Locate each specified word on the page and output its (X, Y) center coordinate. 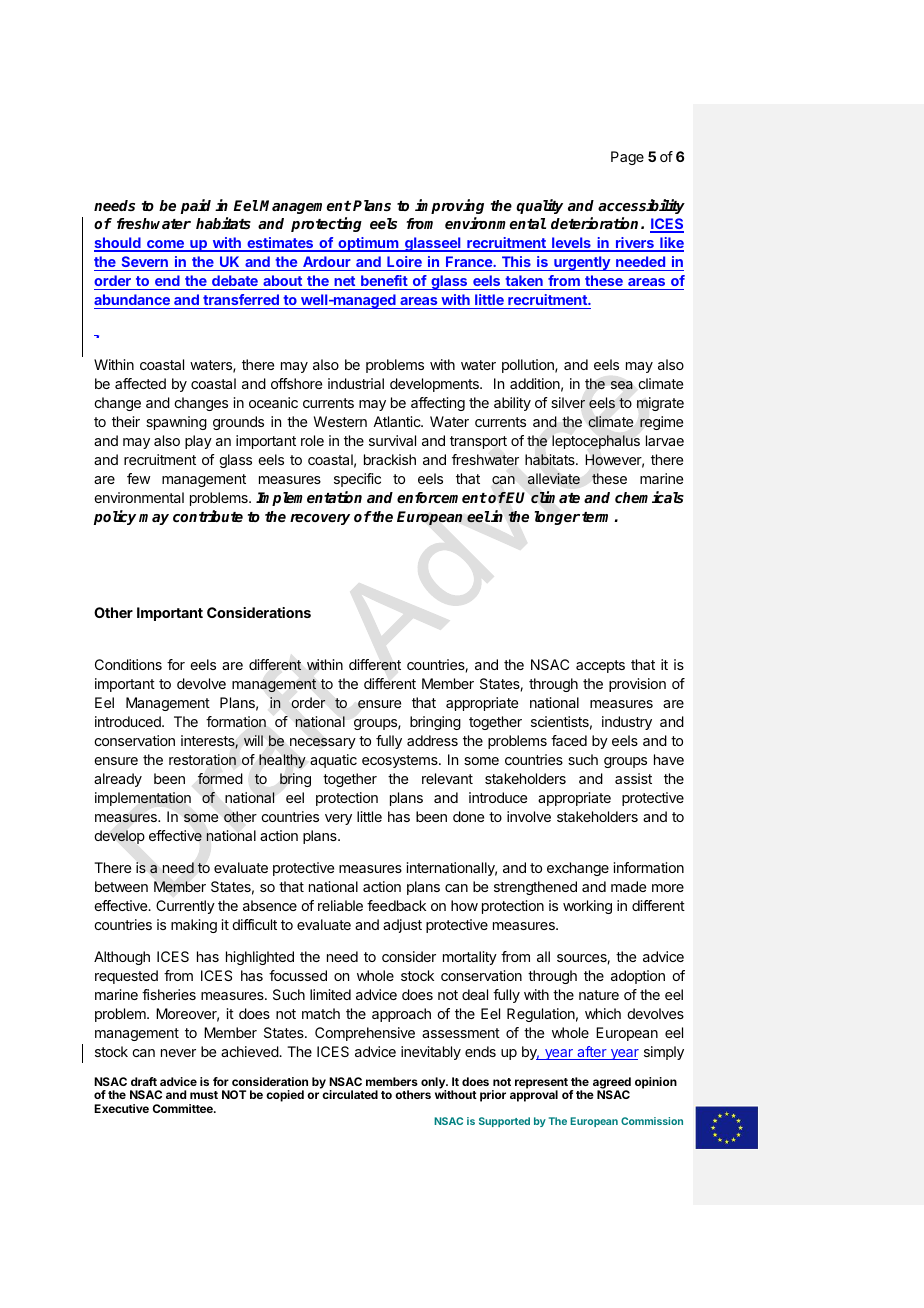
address (432, 740)
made (628, 886)
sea (622, 385)
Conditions (128, 664)
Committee (184, 1108)
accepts (600, 666)
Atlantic (398, 421)
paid (196, 206)
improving (449, 206)
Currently (185, 907)
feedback (396, 905)
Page (627, 158)
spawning (176, 423)
